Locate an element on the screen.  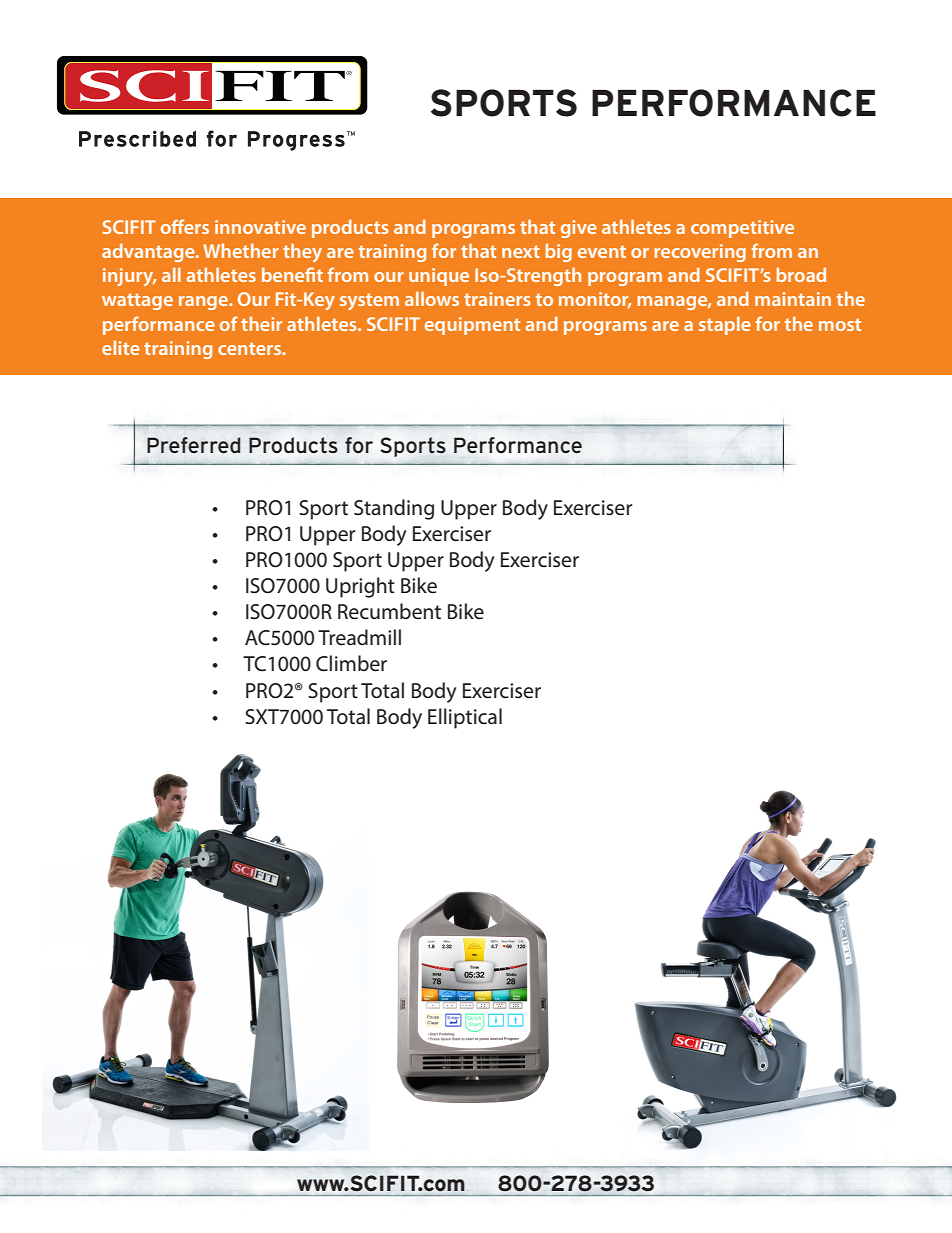
Whether is located at coordinates (241, 251).
